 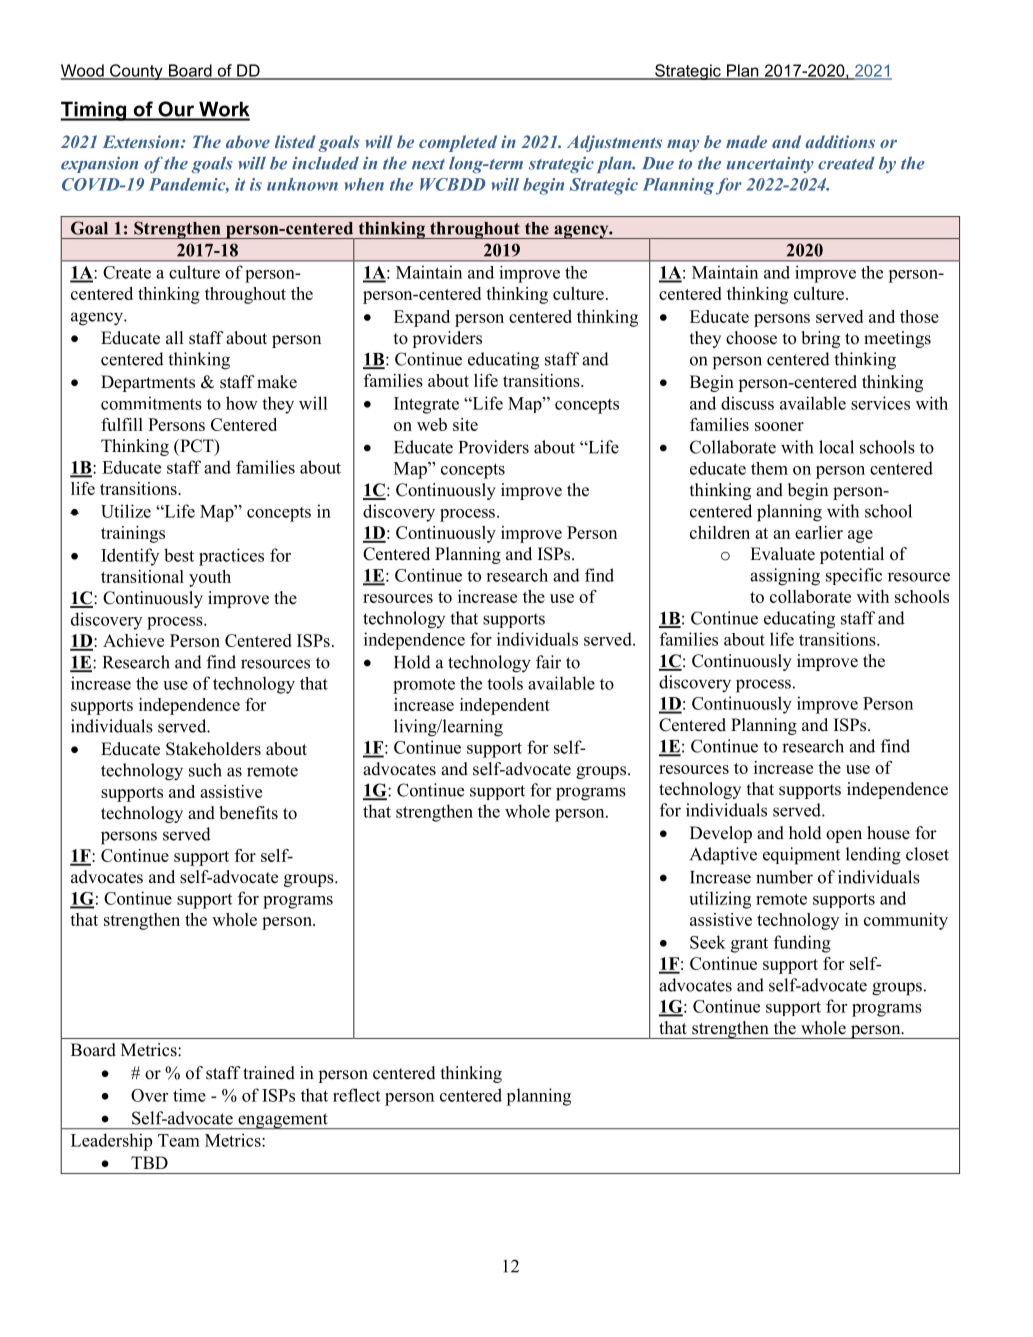 What do you see at coordinates (136, 72) in the screenshot?
I see `County` at bounding box center [136, 72].
